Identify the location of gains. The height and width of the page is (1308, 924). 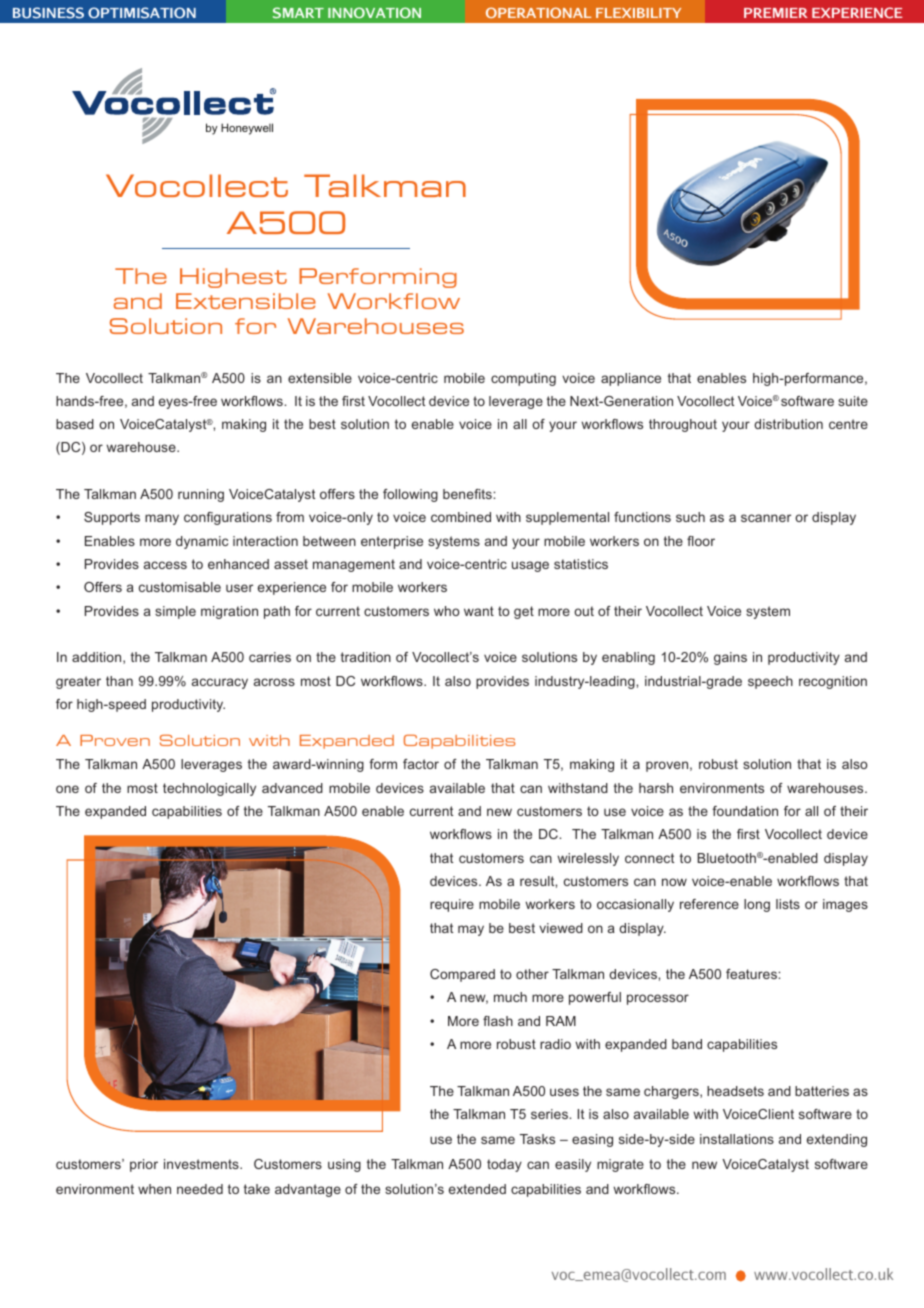
(730, 658).
